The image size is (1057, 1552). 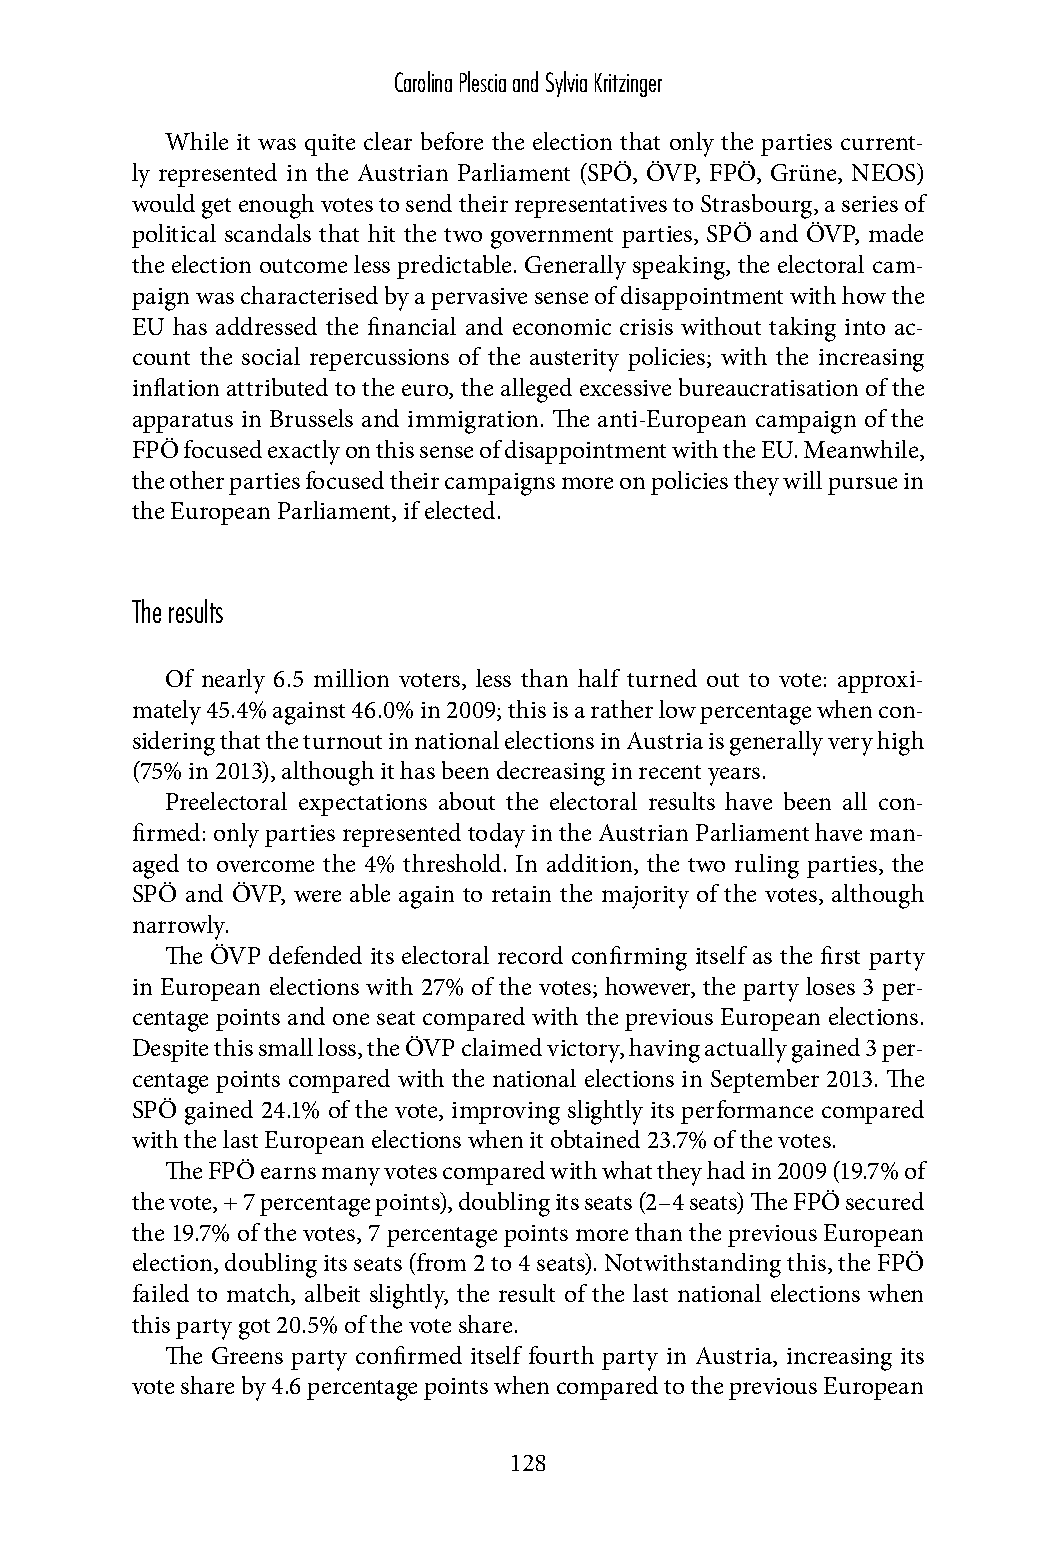 What do you see at coordinates (566, 84) in the screenshot?
I see `Sylvia` at bounding box center [566, 84].
